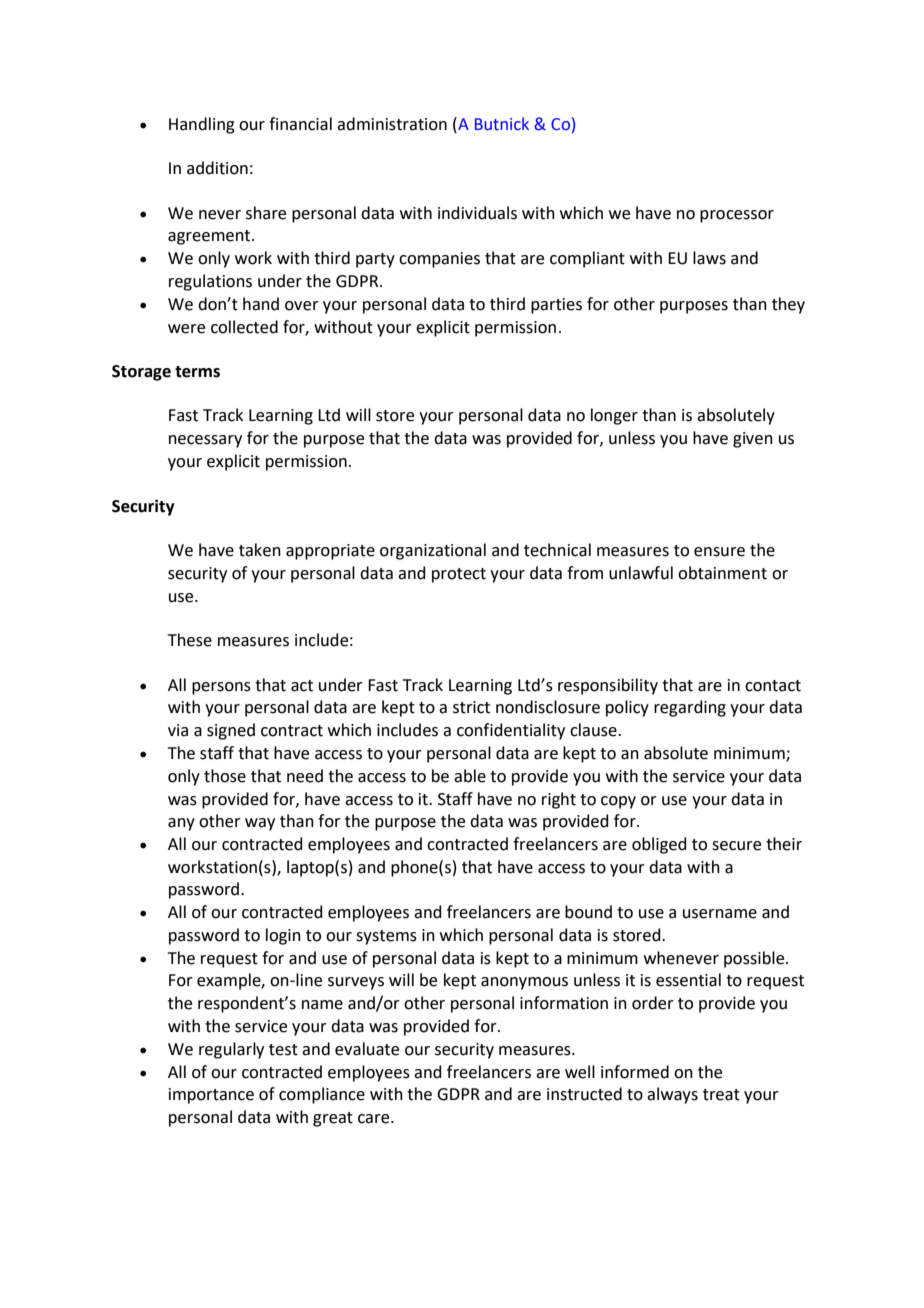  What do you see at coordinates (211, 1096) in the screenshot?
I see `importance` at bounding box center [211, 1096].
